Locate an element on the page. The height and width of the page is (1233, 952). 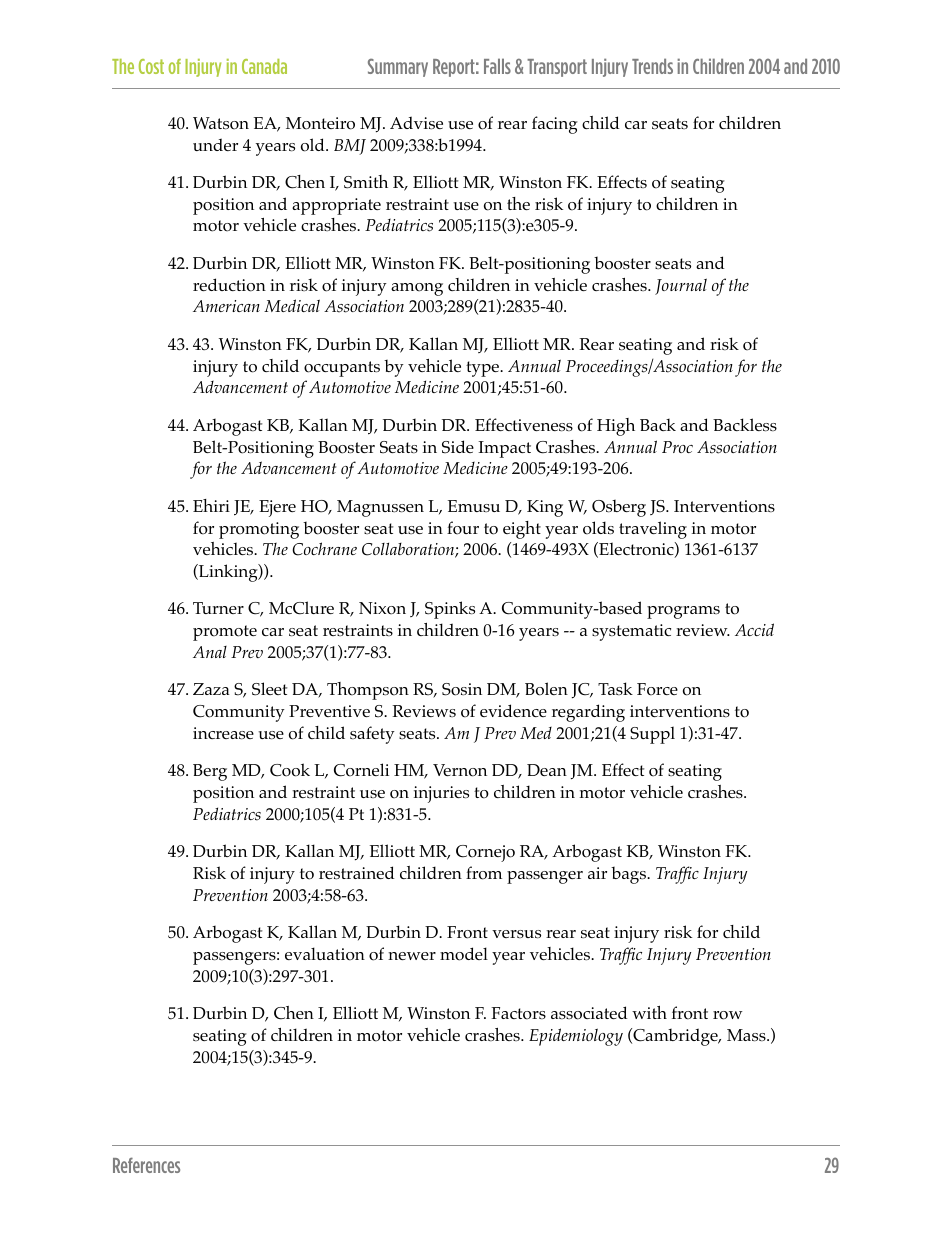
bags is located at coordinates (630, 875).
